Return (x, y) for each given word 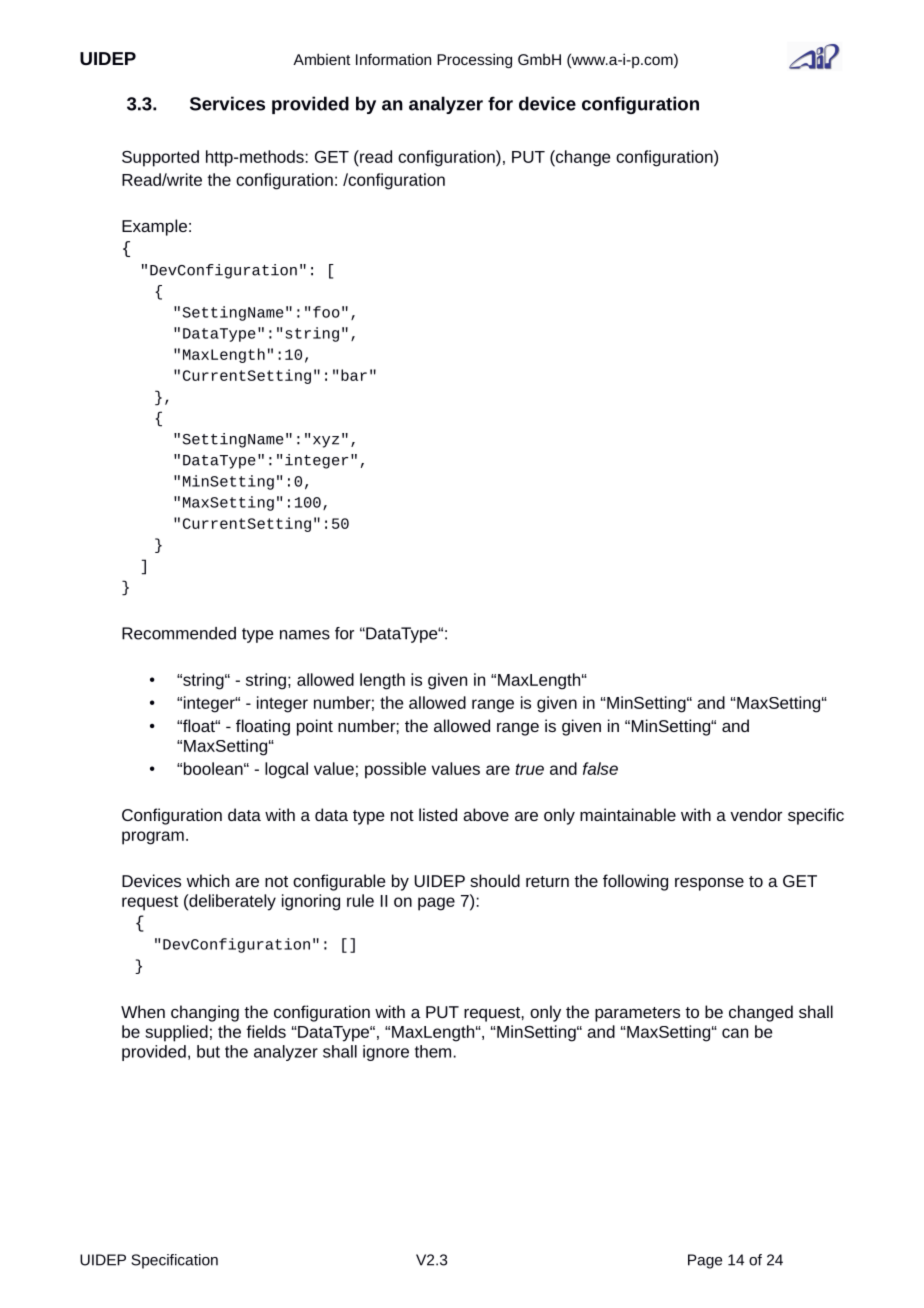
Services (227, 103)
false (600, 768)
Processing (474, 60)
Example (154, 227)
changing (205, 1013)
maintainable (628, 814)
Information (393, 59)
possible (395, 770)
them (433, 1051)
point (315, 727)
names (305, 635)
